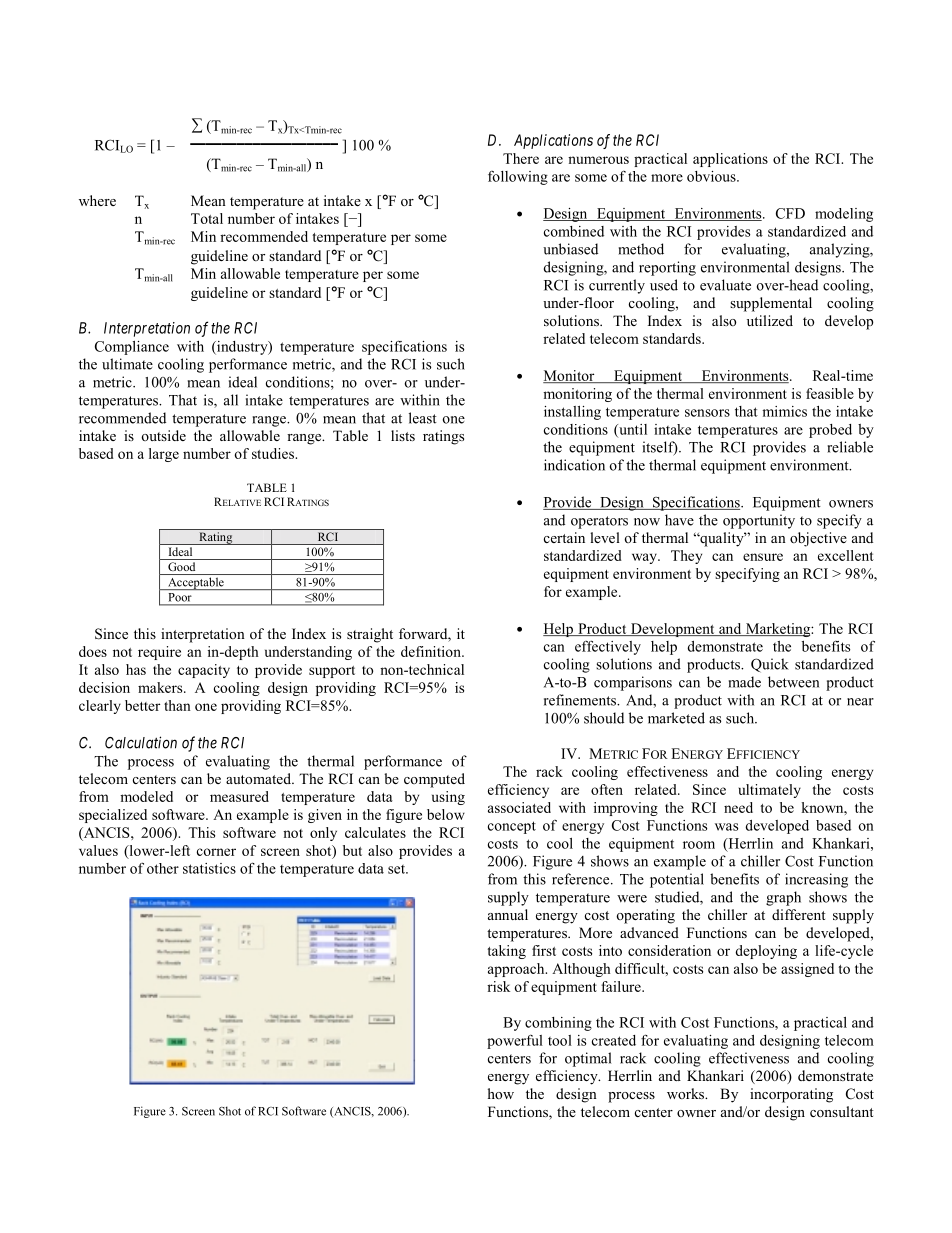 This screenshot has width=952, height=1233. What do you see at coordinates (518, 178) in the screenshot?
I see `following` at bounding box center [518, 178].
